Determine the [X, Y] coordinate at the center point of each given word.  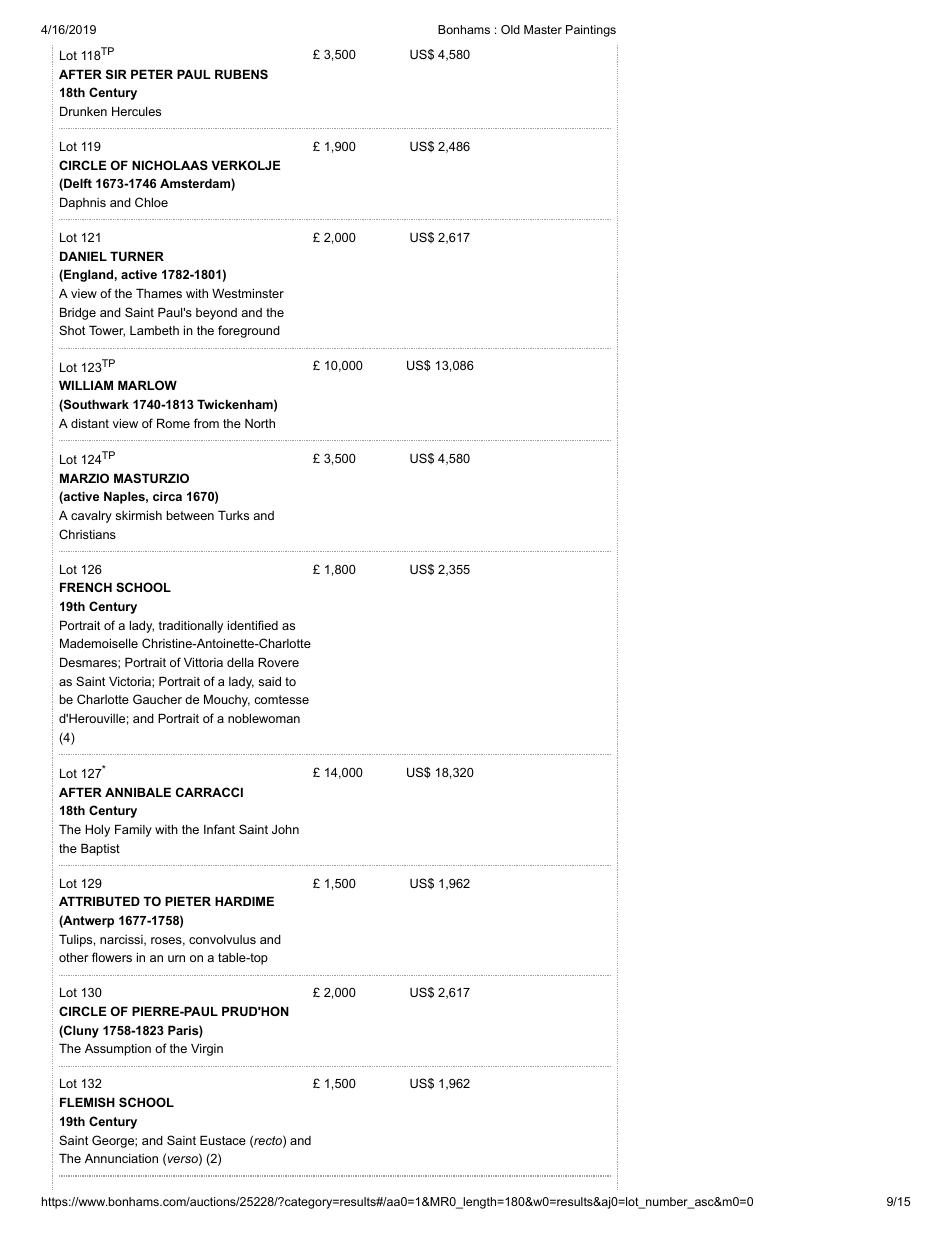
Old [510, 29]
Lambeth [154, 330]
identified [253, 625]
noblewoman [264, 718]
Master [543, 29]
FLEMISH [87, 1102]
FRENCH [86, 587]
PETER [152, 74]
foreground [249, 331]
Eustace [223, 1140]
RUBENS [241, 74]
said [270, 681]
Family [133, 830]
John [285, 829]
